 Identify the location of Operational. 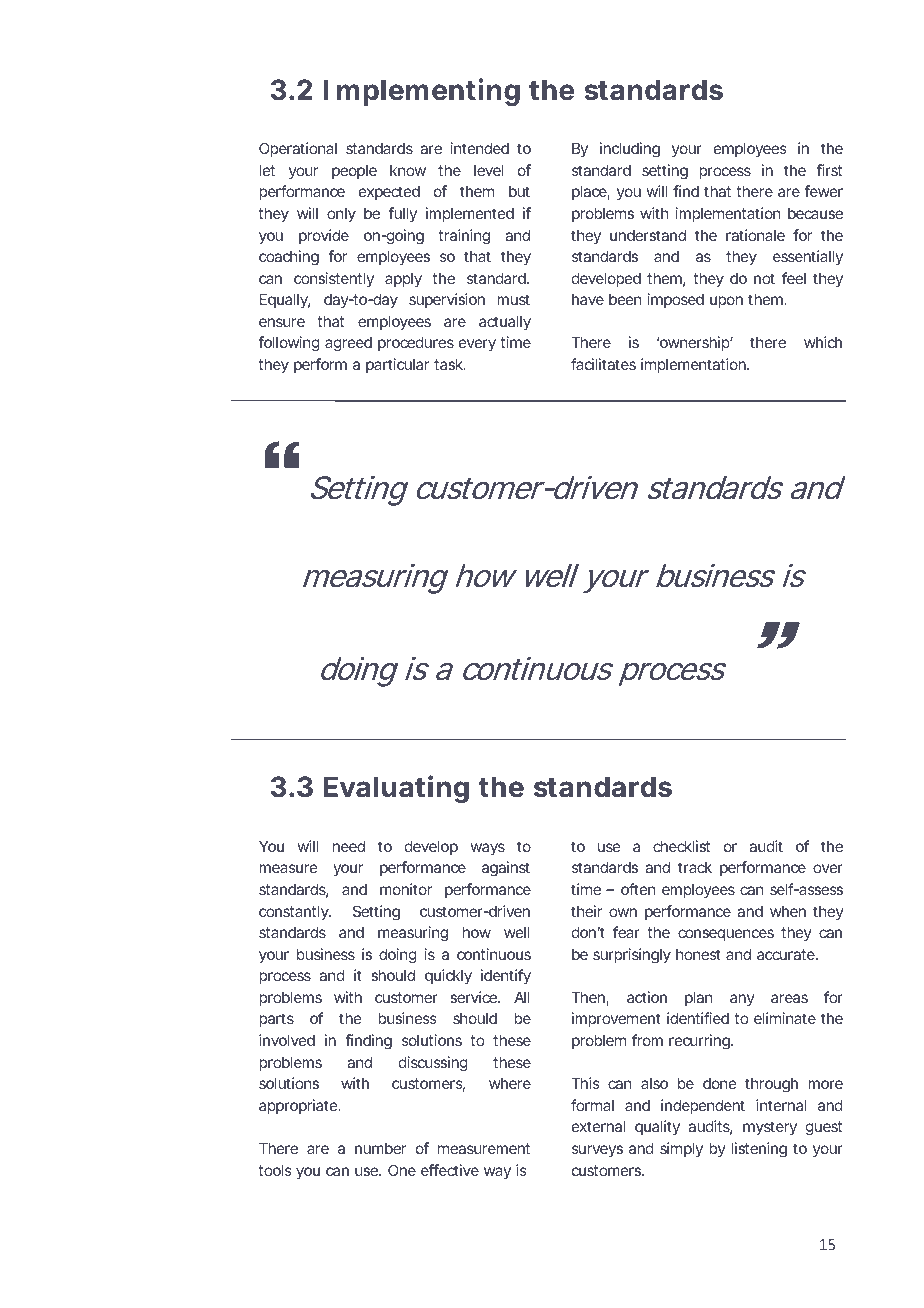
(298, 149).
